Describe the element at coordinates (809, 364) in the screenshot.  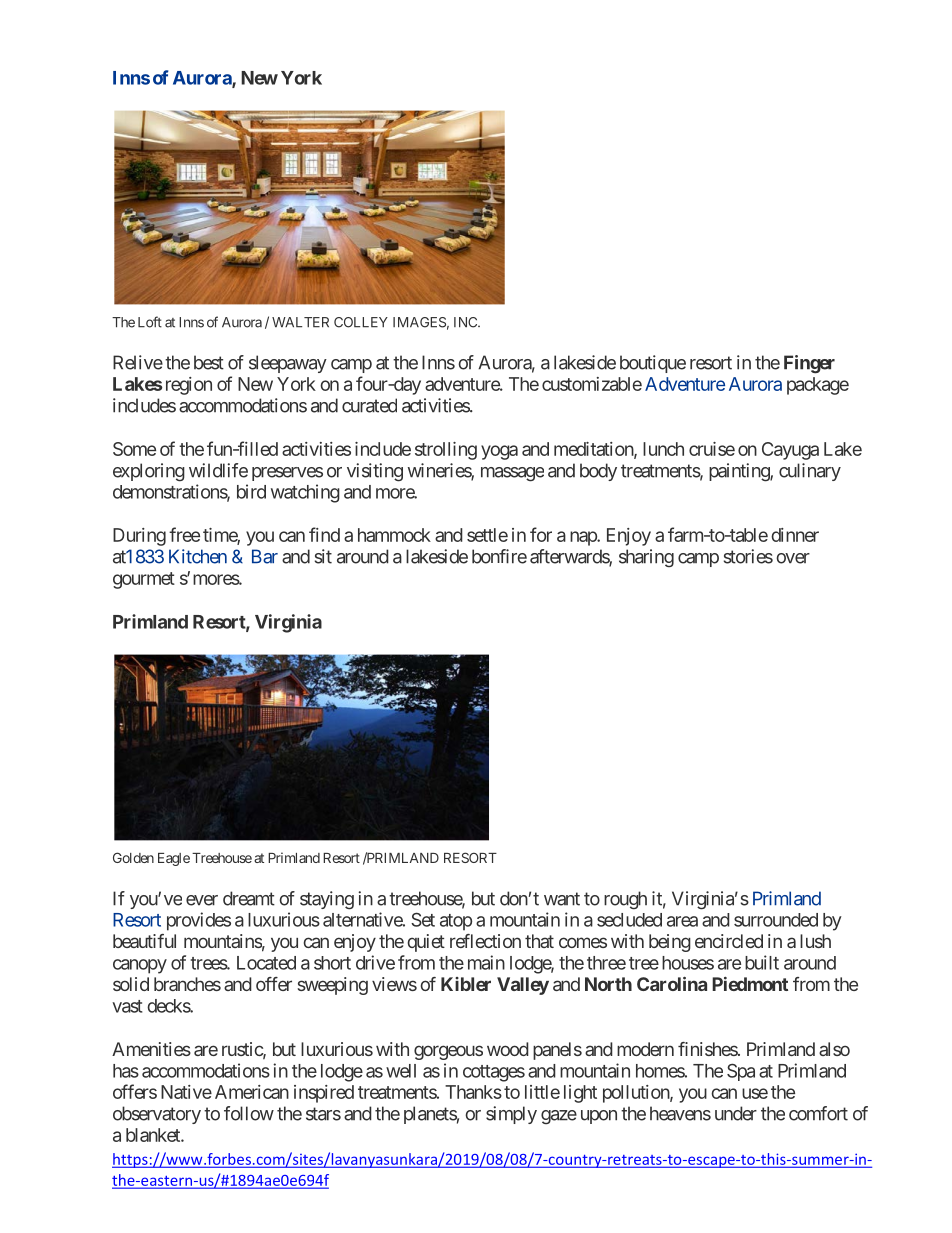
I see `Finger` at that location.
